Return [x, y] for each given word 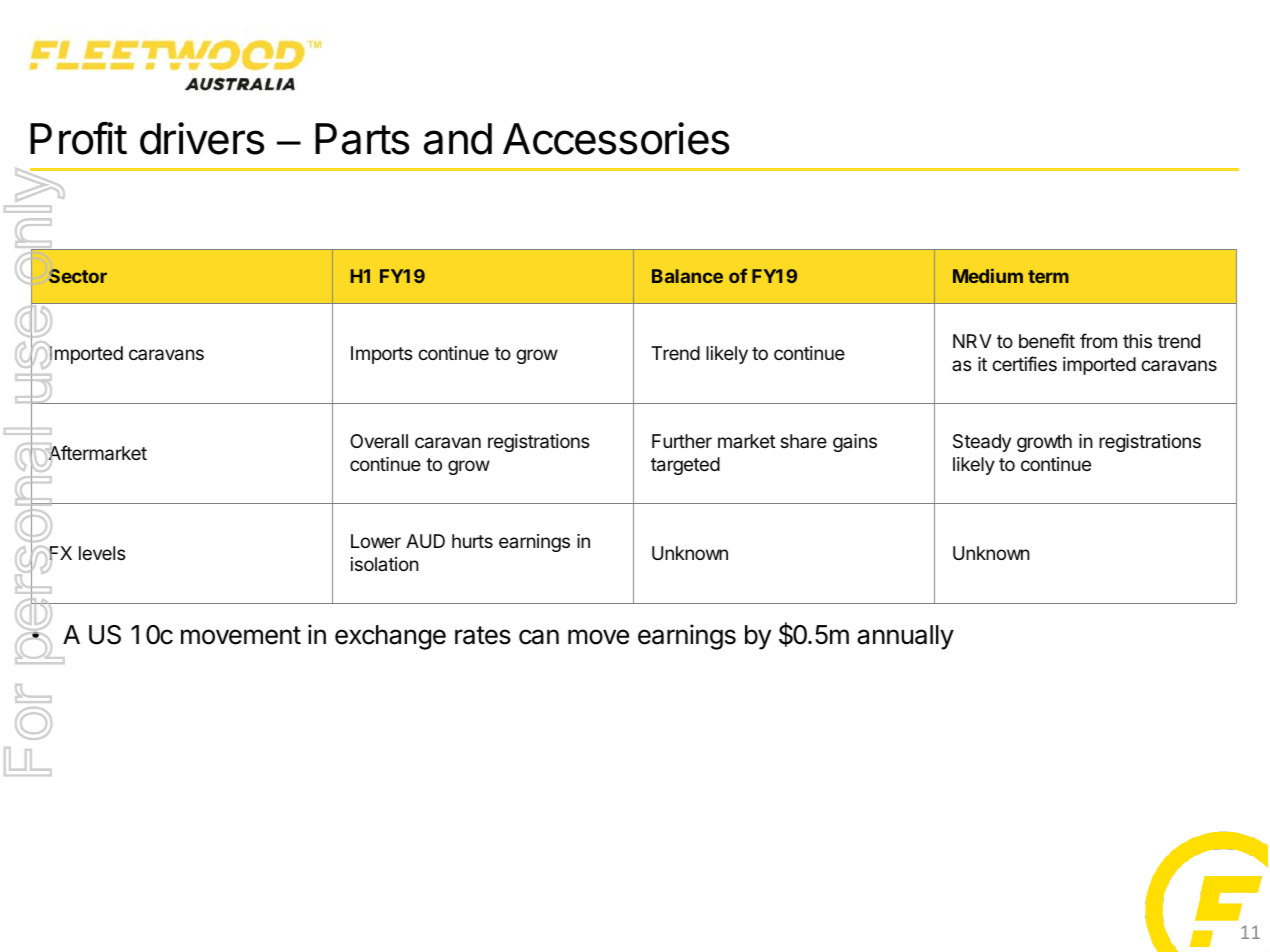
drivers [202, 138]
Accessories [616, 138]
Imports [381, 355]
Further [682, 441]
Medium [988, 275]
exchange [390, 637]
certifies [1024, 363]
